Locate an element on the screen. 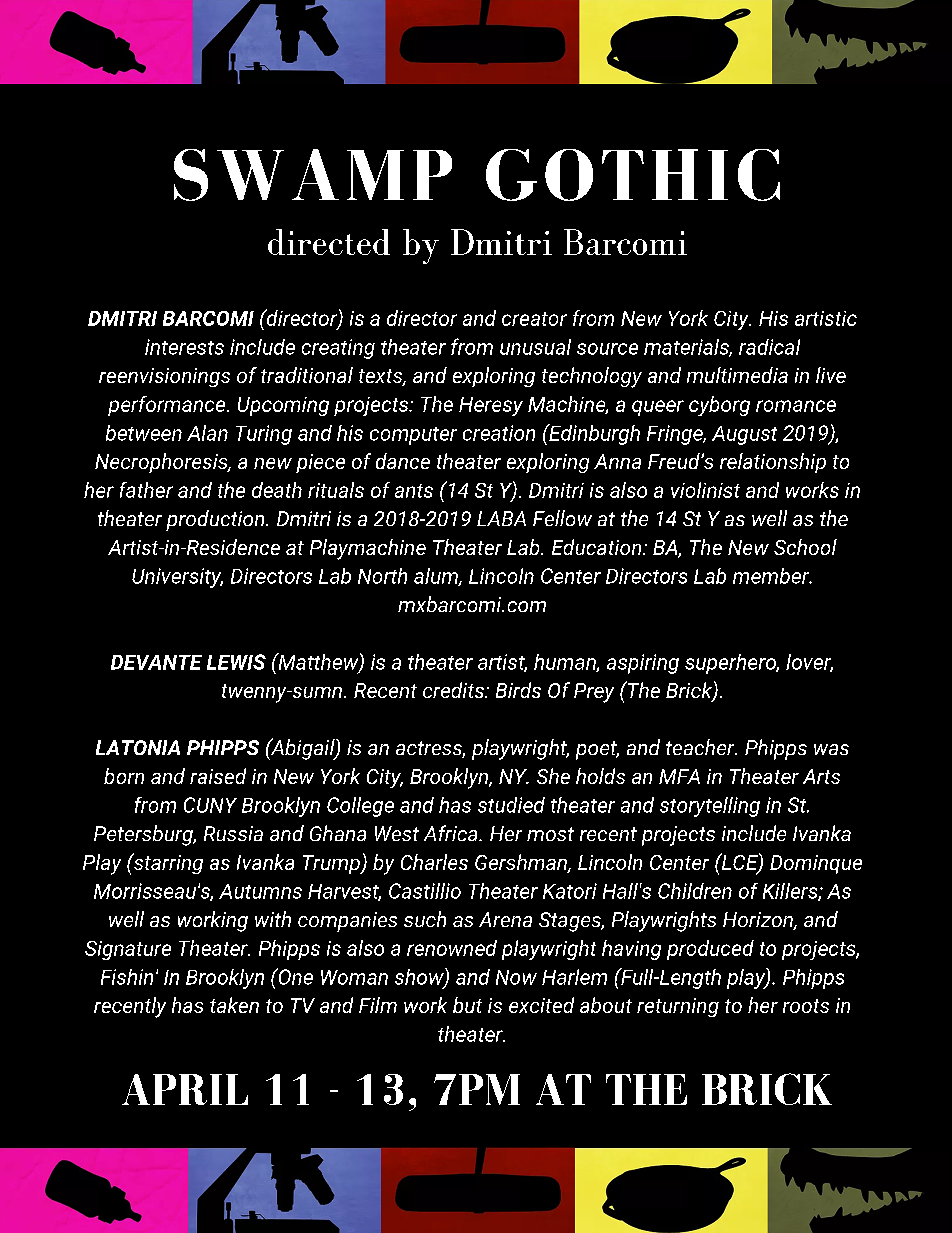 The height and width of the screenshot is (1233, 952). GOTHIC is located at coordinates (633, 175).
